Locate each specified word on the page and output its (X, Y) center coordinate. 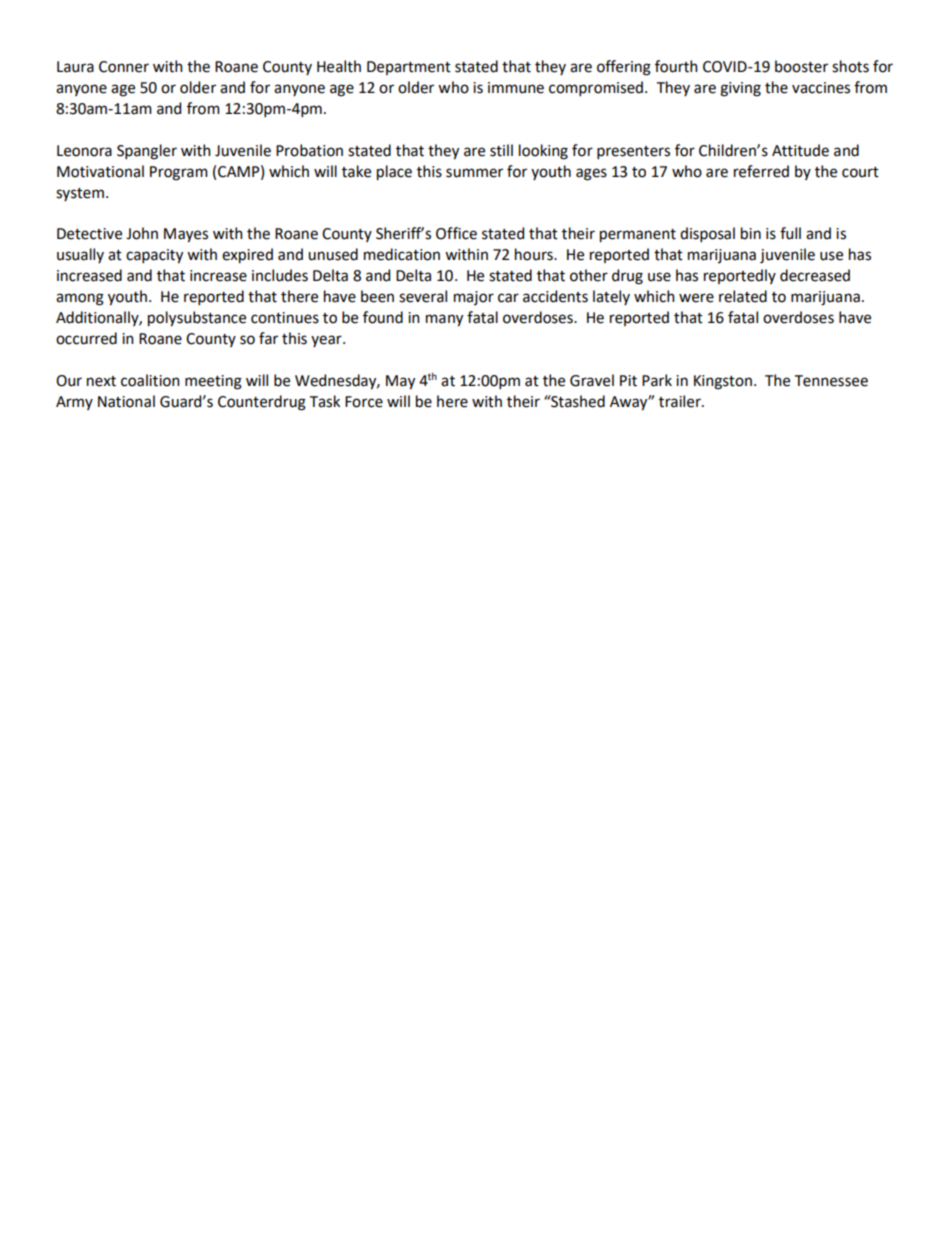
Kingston (723, 382)
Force (364, 402)
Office (456, 233)
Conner (124, 67)
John (142, 233)
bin (751, 233)
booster (801, 66)
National (126, 401)
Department (409, 68)
